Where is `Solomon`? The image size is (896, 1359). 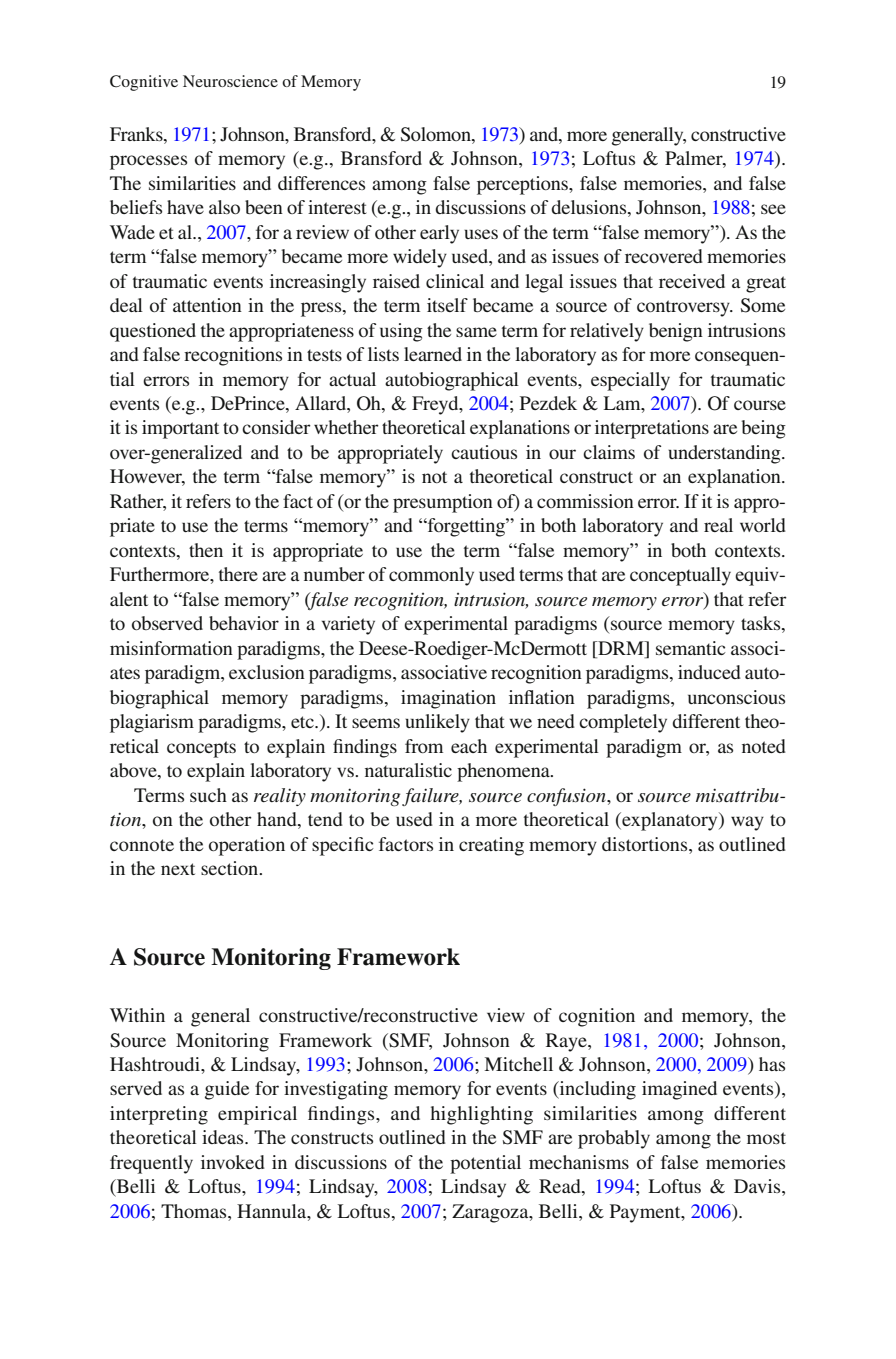
Solomon is located at coordinates (437, 134).
